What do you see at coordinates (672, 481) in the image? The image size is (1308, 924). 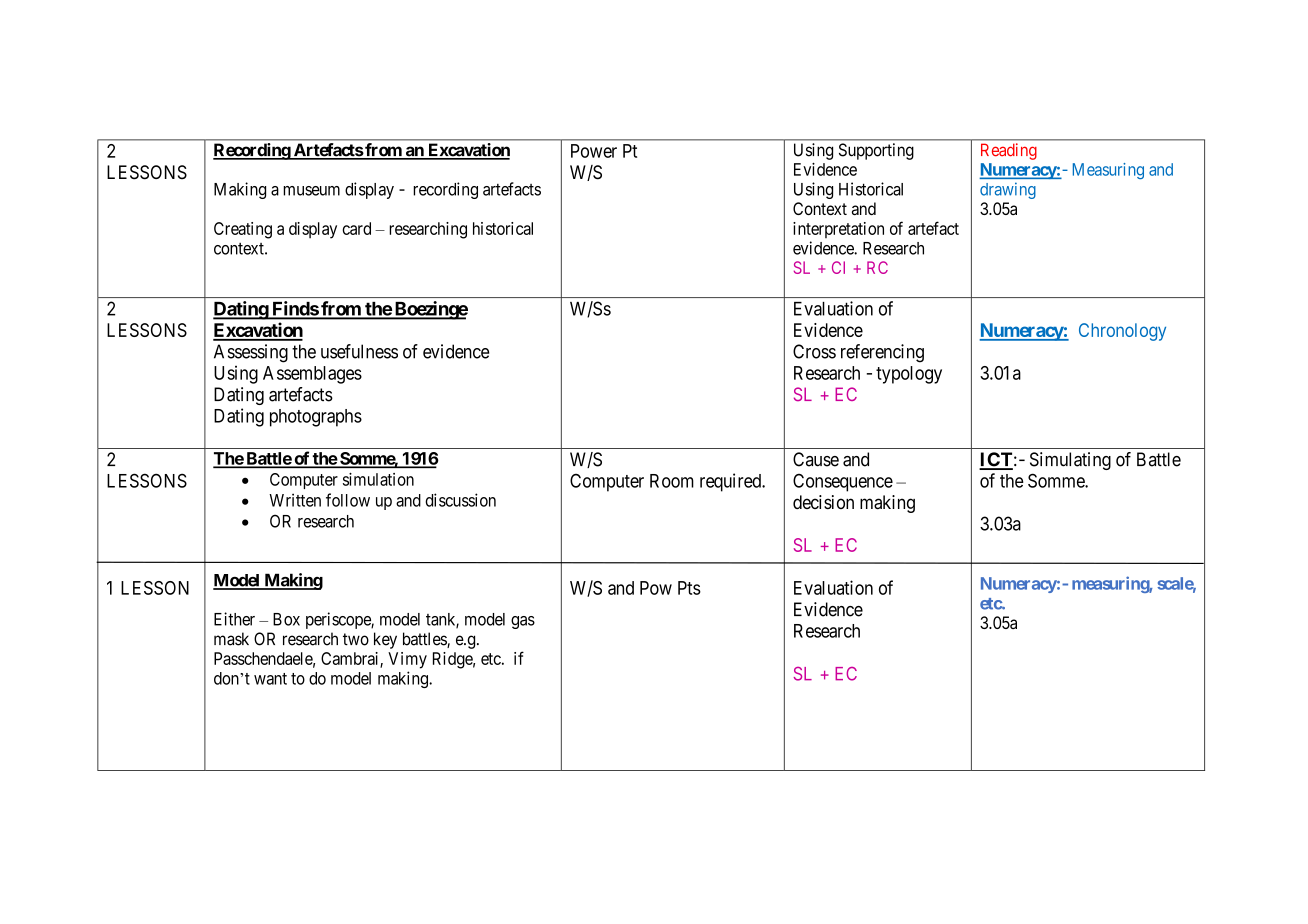 I see `Room` at bounding box center [672, 481].
